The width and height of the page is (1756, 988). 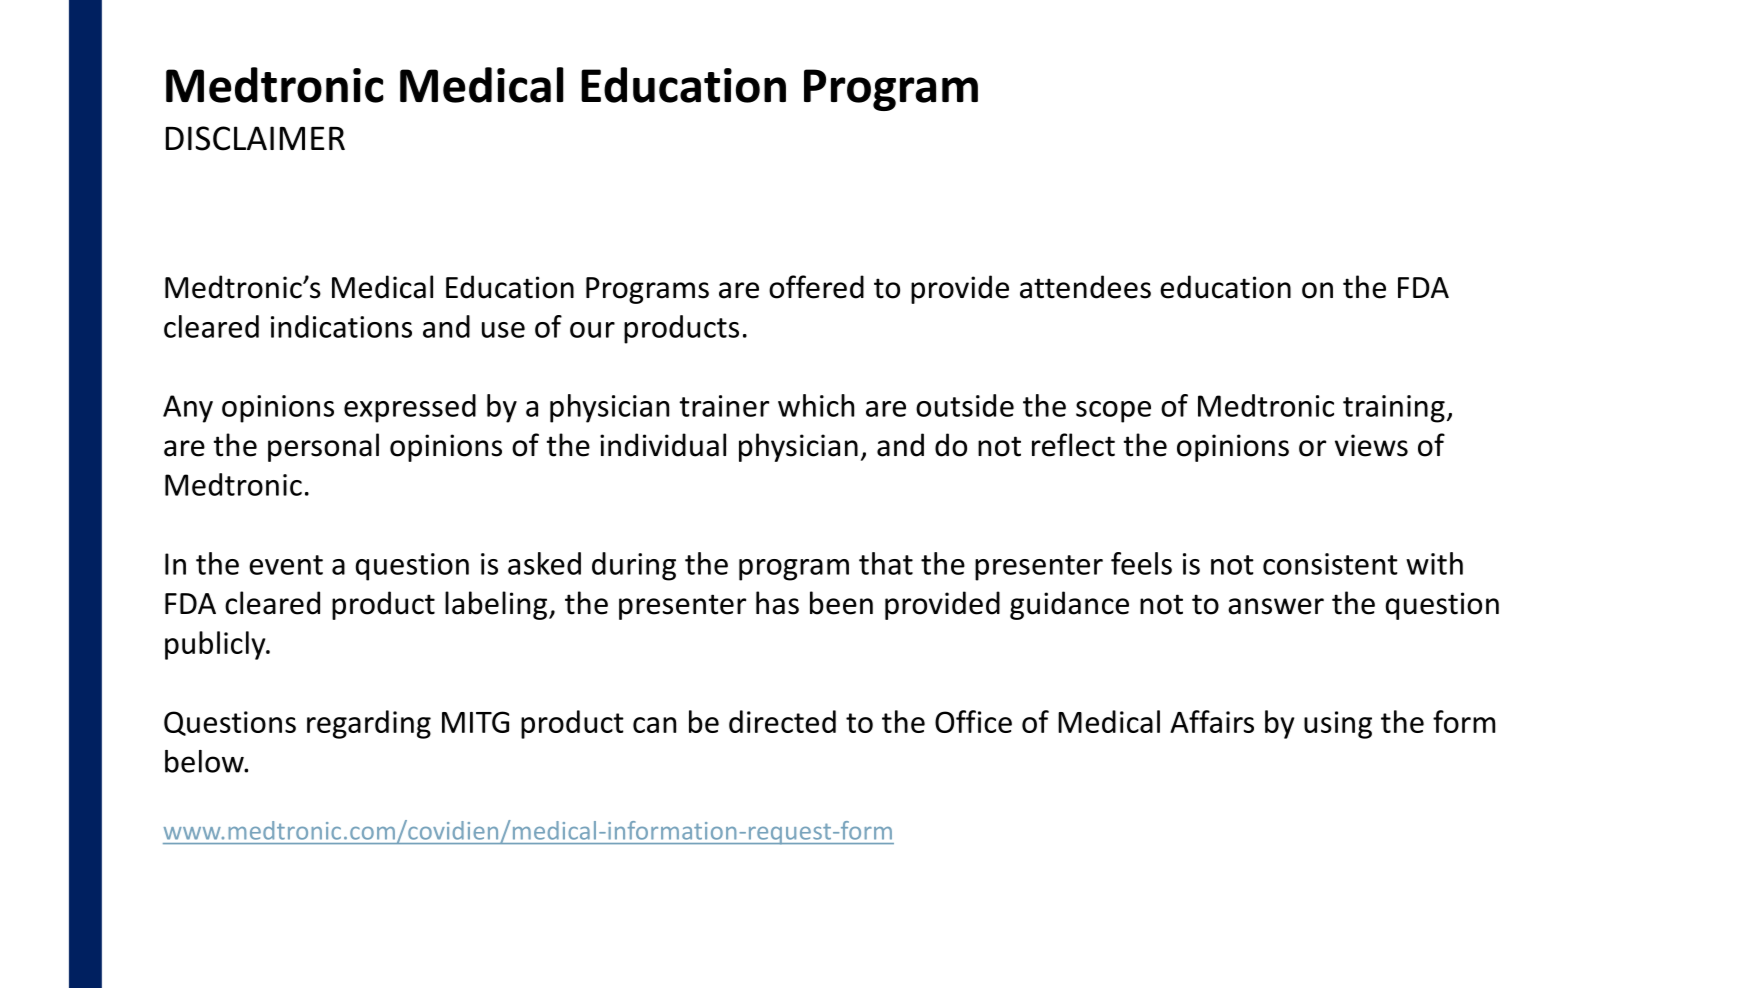 What do you see at coordinates (1085, 287) in the page?
I see `attendees` at bounding box center [1085, 287].
